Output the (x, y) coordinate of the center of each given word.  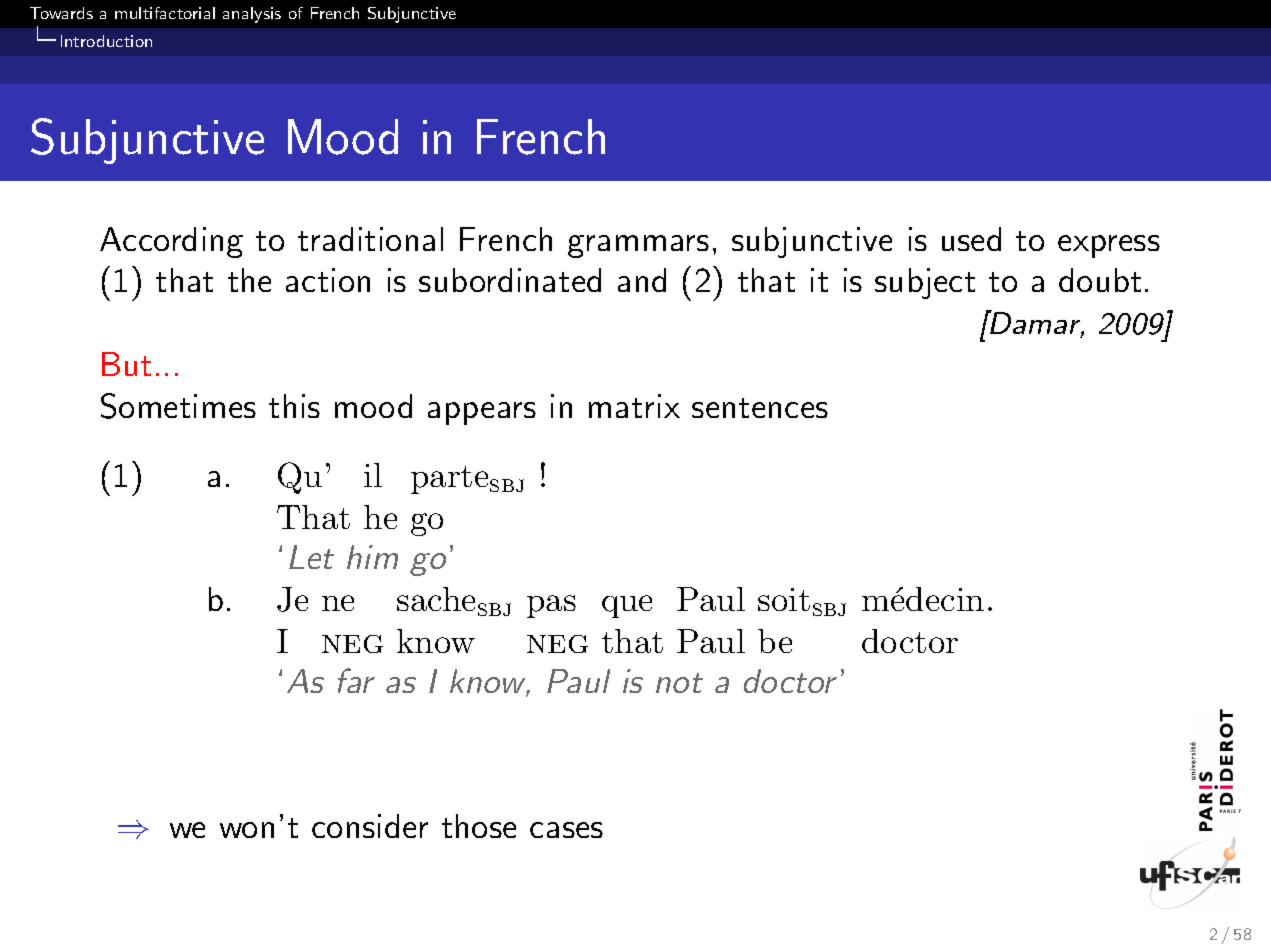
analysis (252, 15)
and (642, 280)
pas (551, 606)
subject (925, 283)
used (971, 239)
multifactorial (165, 13)
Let (311, 557)
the (249, 280)
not (679, 683)
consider (370, 826)
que (627, 606)
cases (566, 830)
